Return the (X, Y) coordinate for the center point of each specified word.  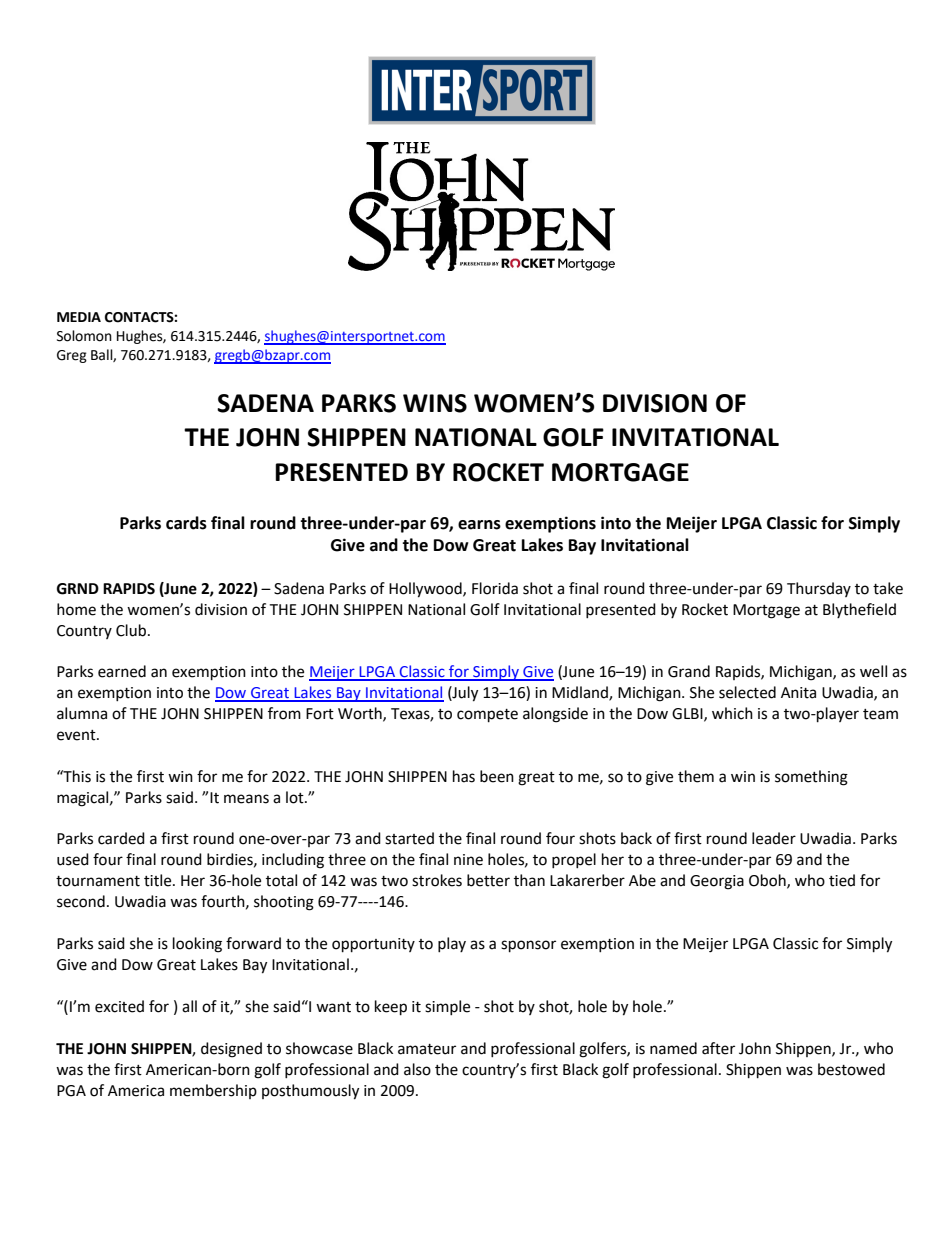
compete (487, 716)
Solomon (84, 336)
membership (213, 1091)
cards (186, 523)
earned (122, 671)
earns (479, 525)
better (488, 880)
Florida (495, 588)
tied (842, 880)
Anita (798, 693)
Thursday (819, 589)
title (159, 880)
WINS (435, 403)
